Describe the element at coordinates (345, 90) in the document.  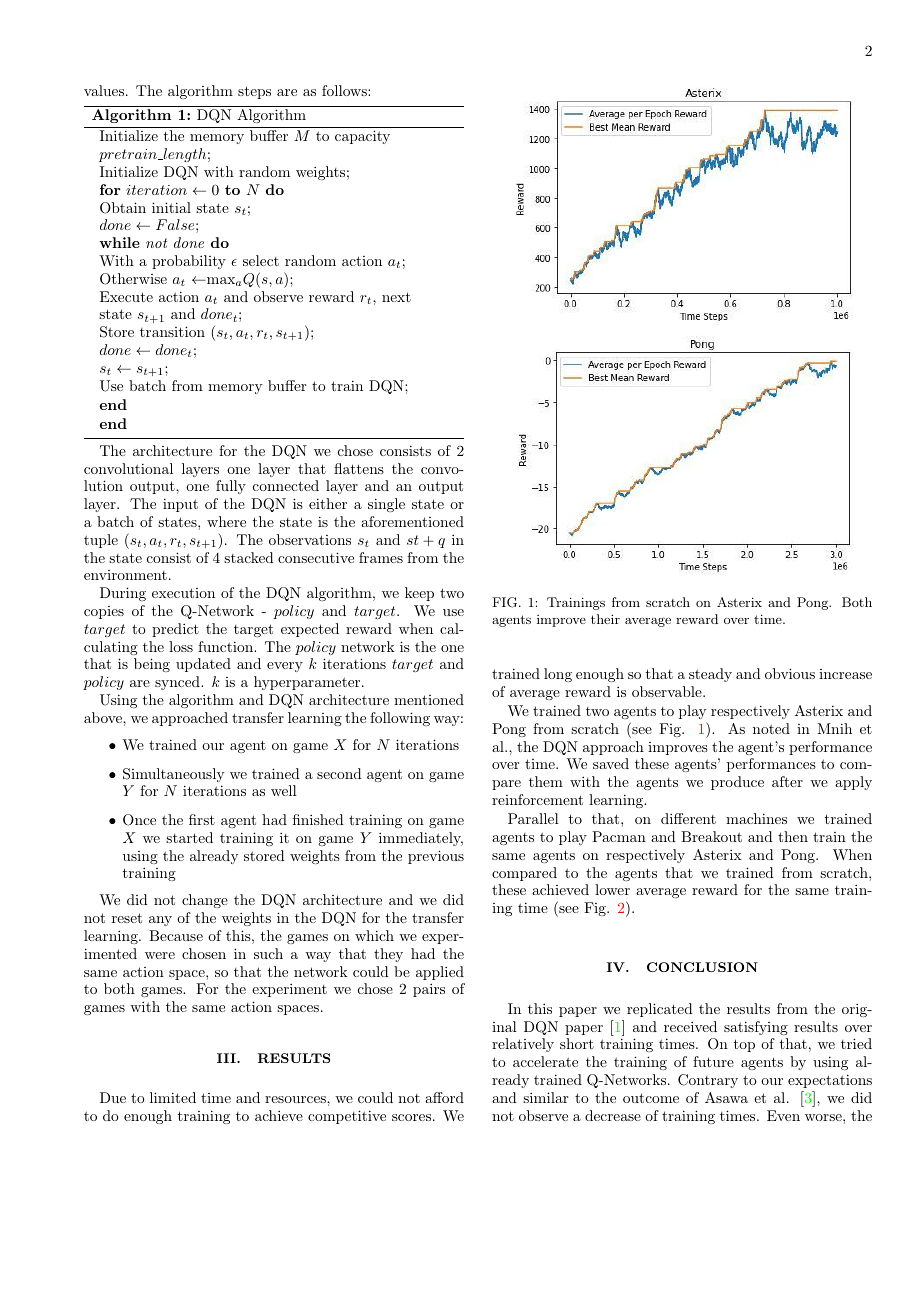
I see `follows` at that location.
